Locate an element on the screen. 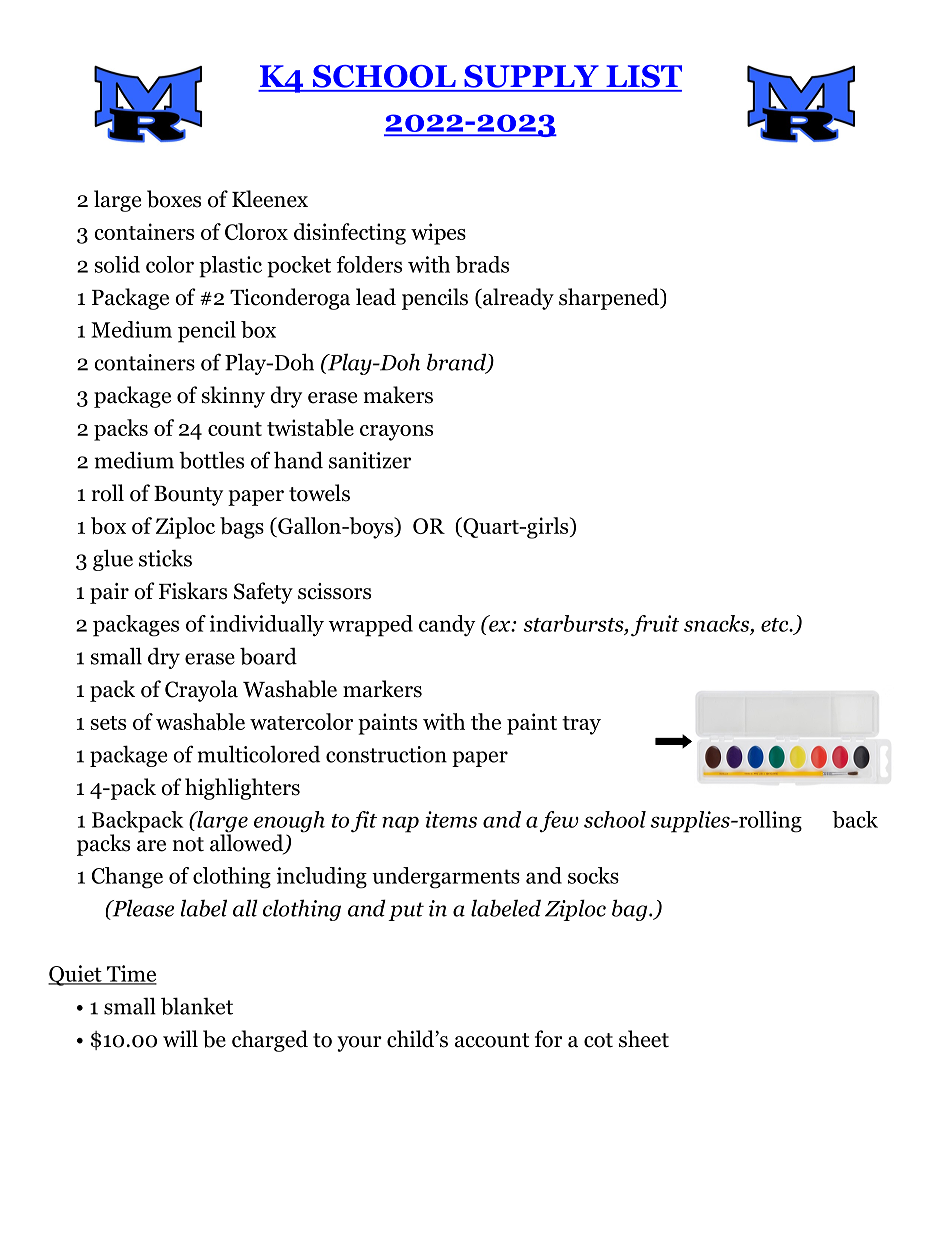 This screenshot has height=1233, width=952. disinfecting is located at coordinates (350, 234).
